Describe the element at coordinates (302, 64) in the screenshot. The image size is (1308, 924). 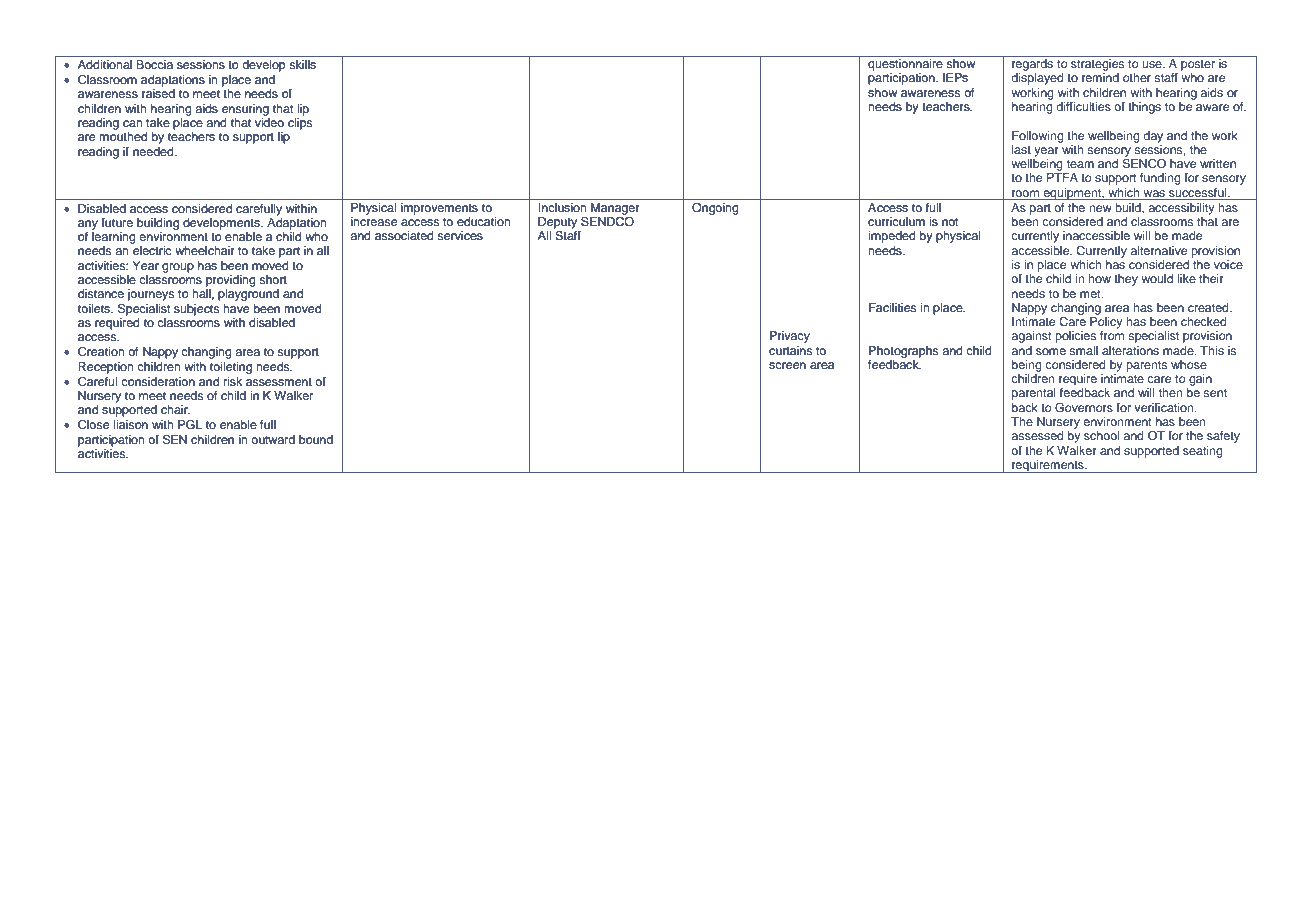
I see `skills` at that location.
